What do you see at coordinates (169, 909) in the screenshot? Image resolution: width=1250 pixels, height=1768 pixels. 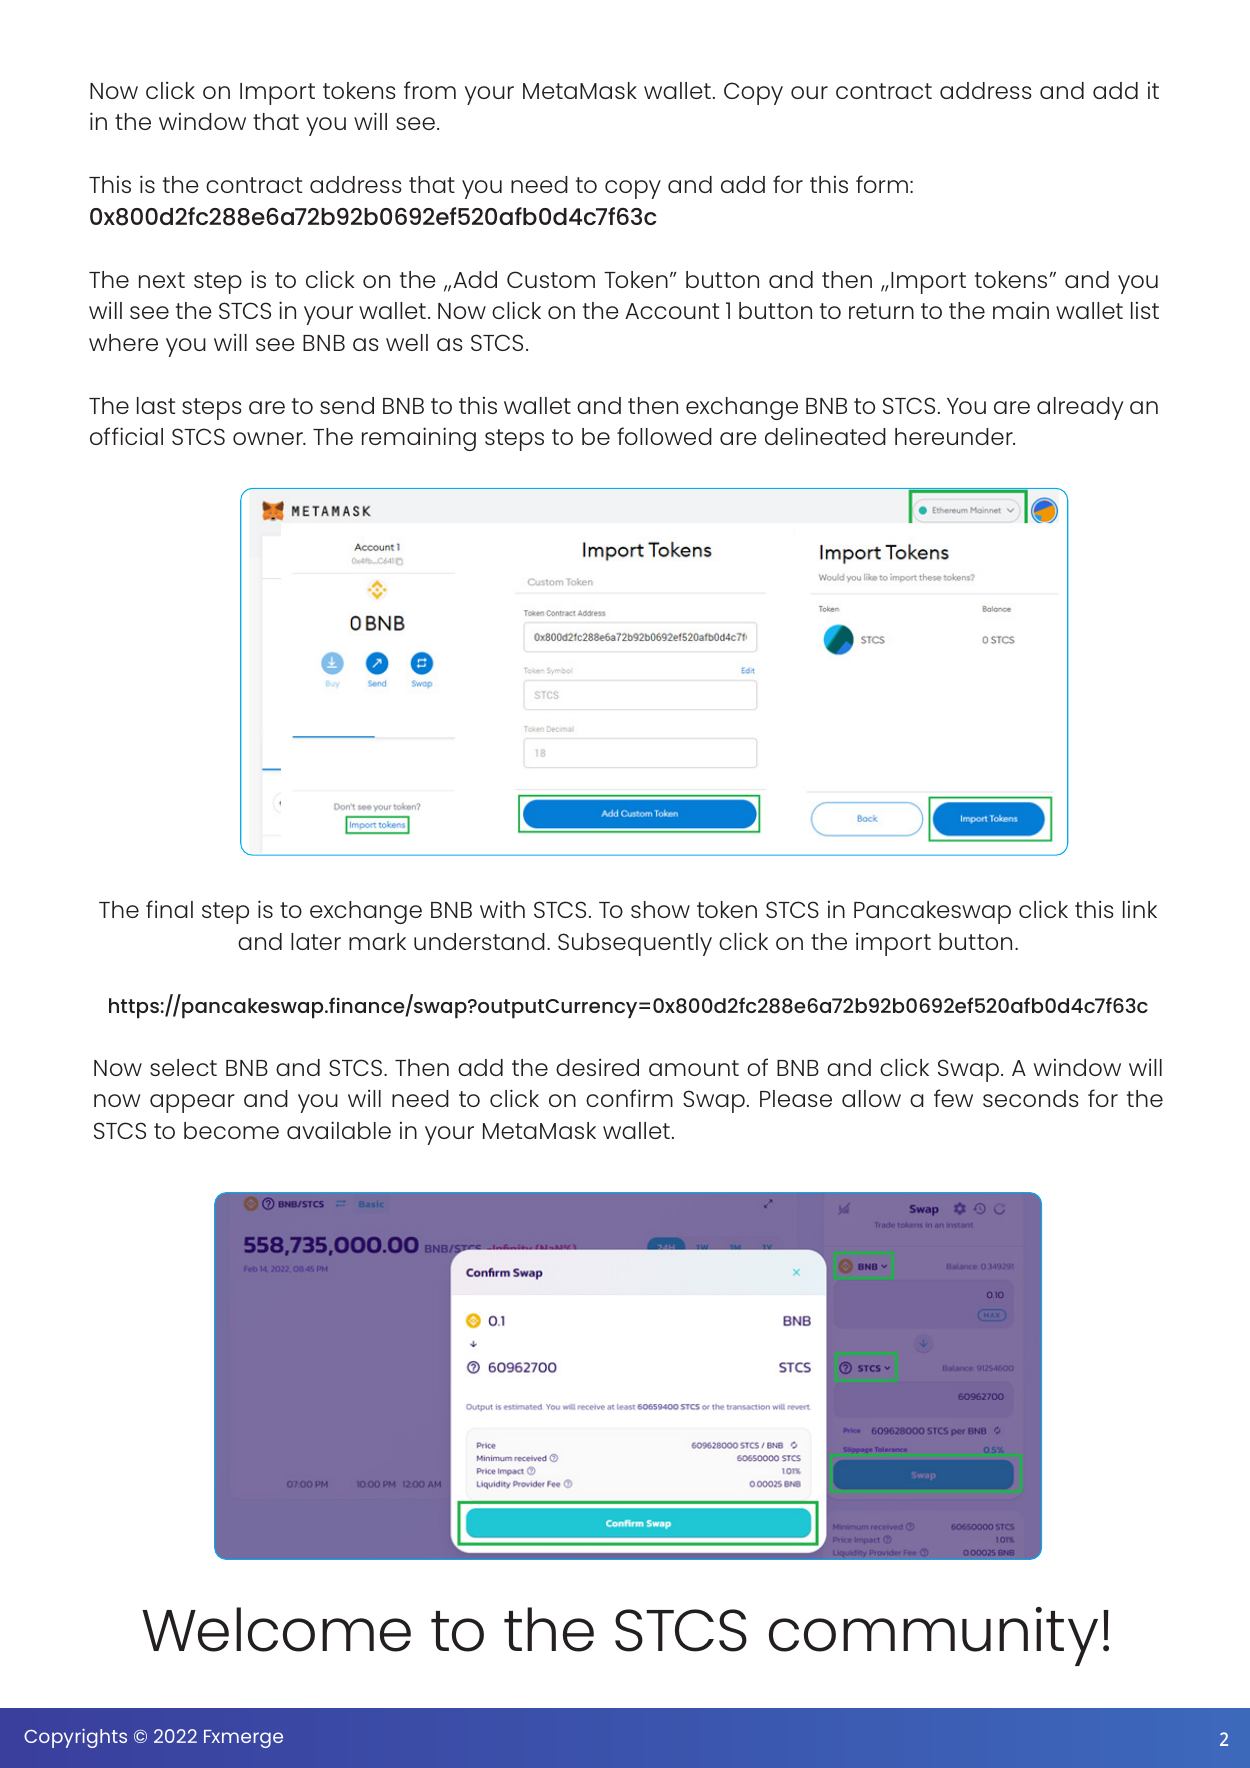 I see `final` at bounding box center [169, 909].
